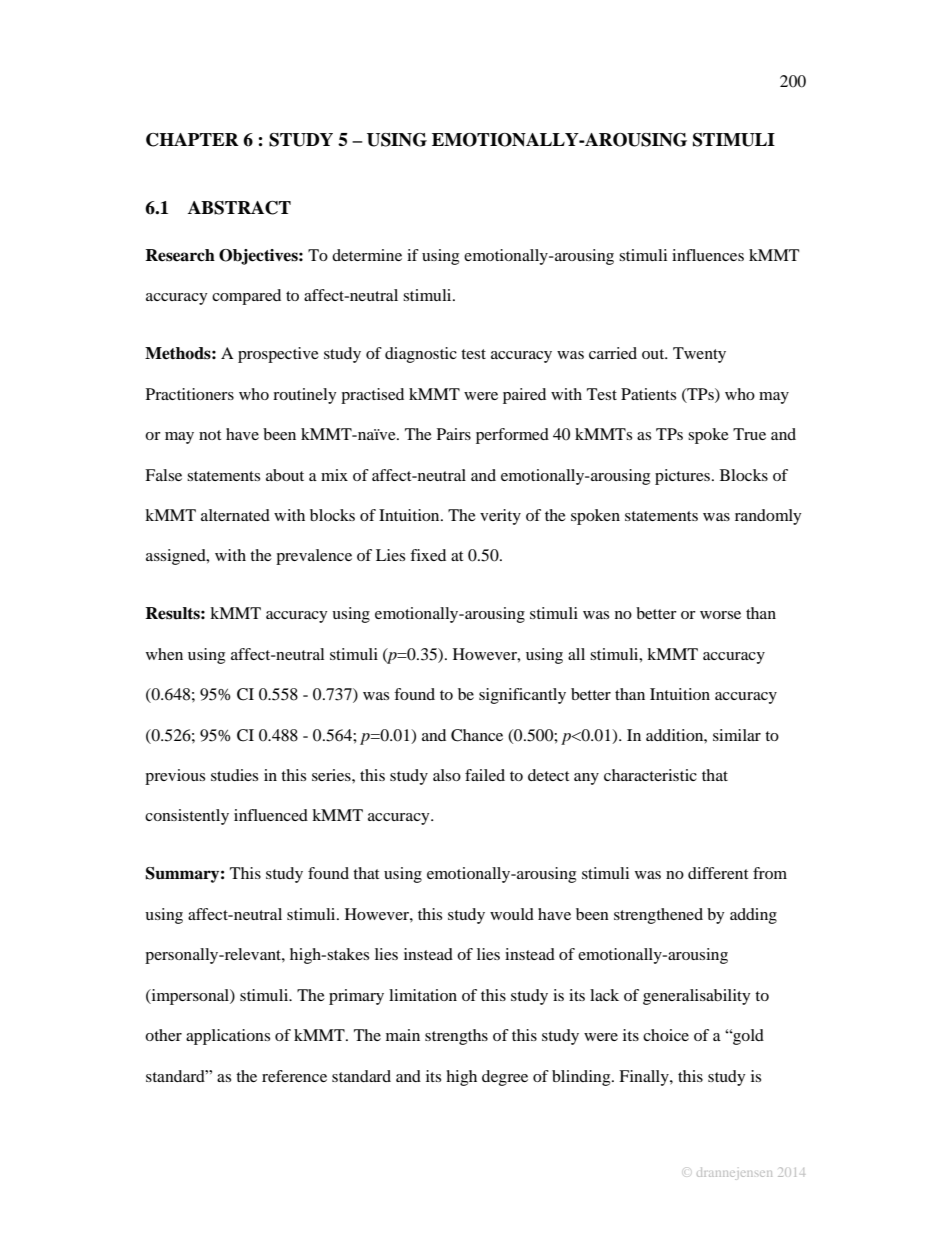 The width and height of the screenshot is (952, 1233). I want to click on prospective, so click(278, 355).
